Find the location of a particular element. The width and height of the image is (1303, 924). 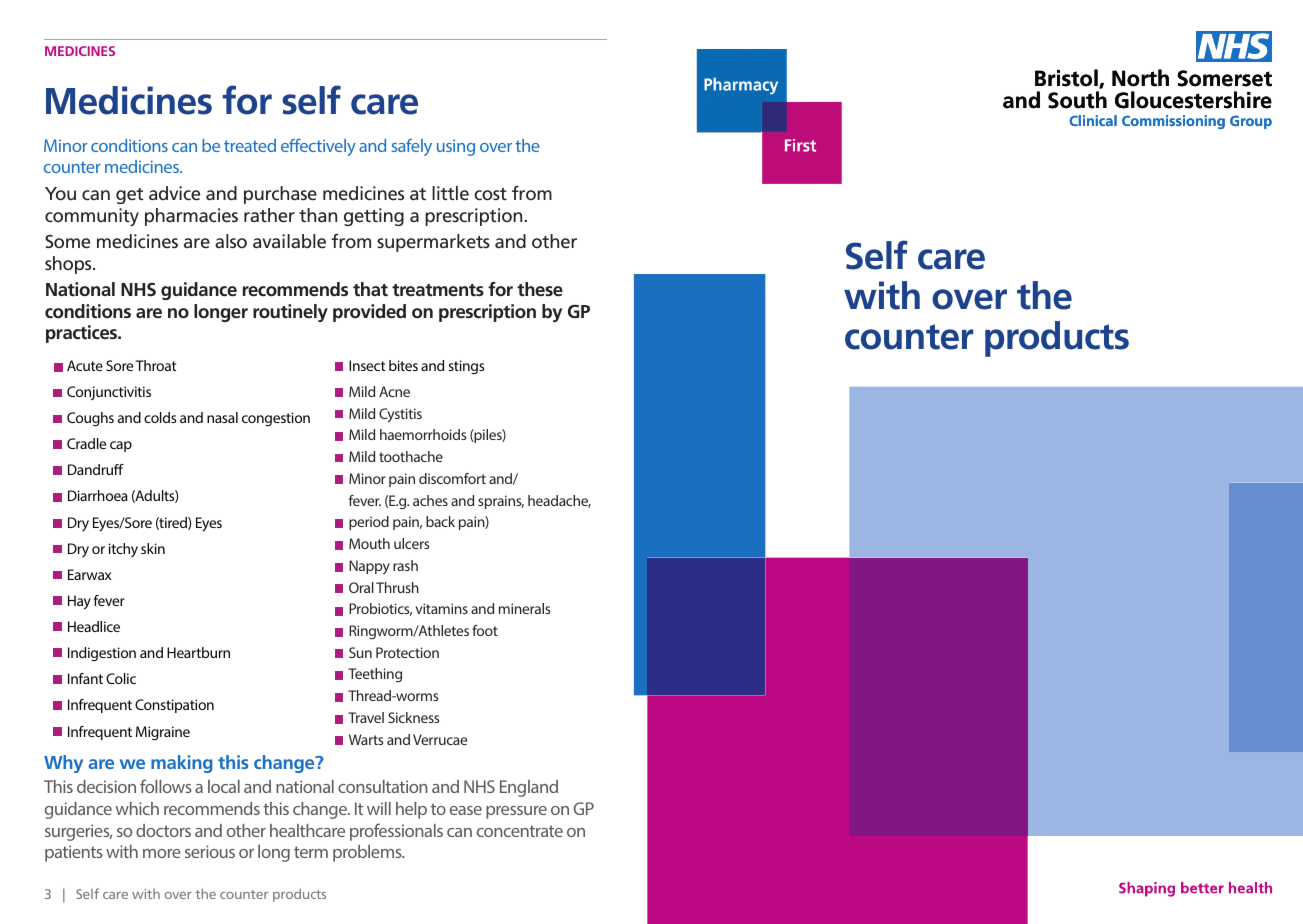

which is located at coordinates (137, 808).
